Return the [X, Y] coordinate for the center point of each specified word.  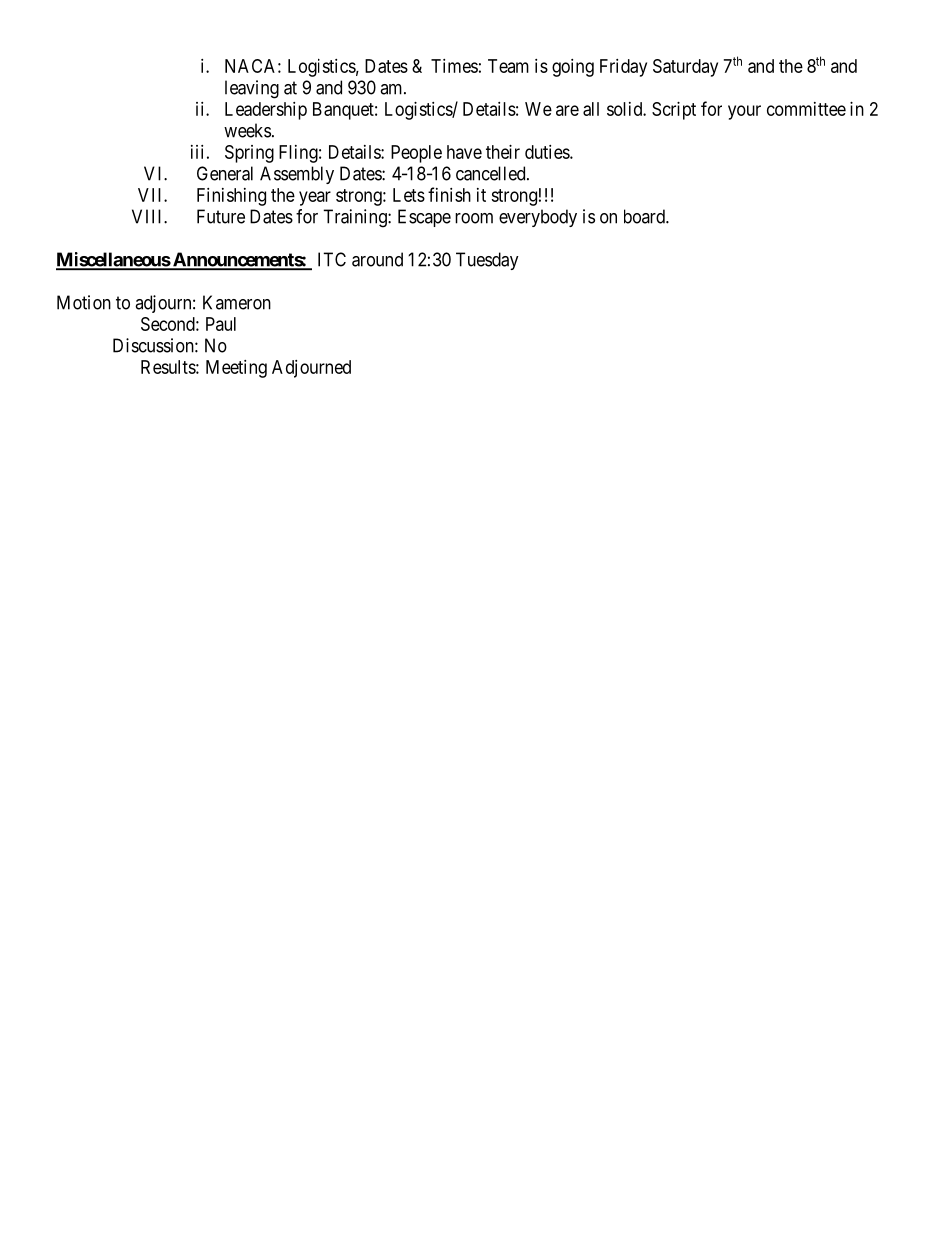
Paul [221, 324]
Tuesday [487, 261]
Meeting [236, 369]
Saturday [685, 68]
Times [454, 66]
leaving [252, 89]
